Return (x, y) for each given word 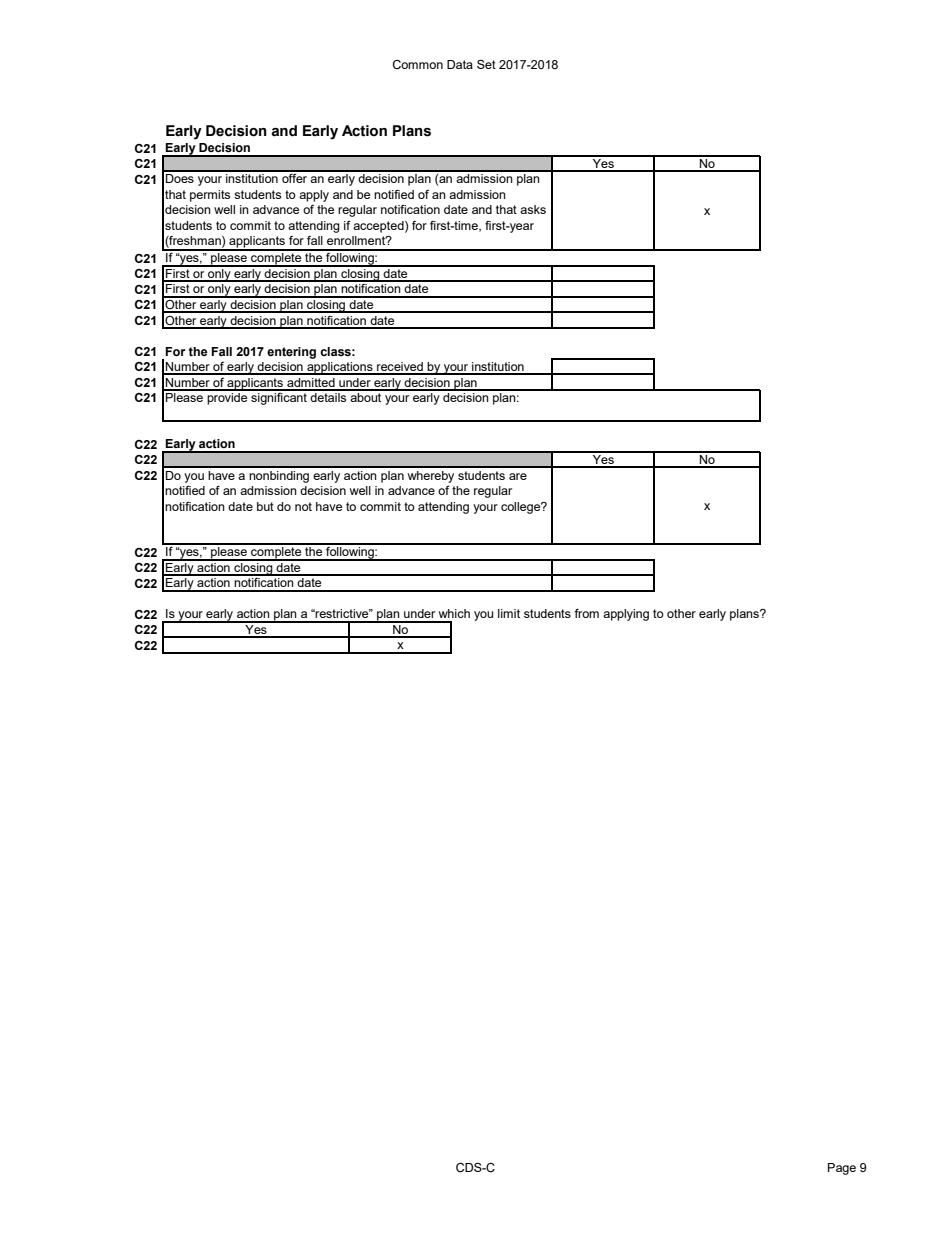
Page (842, 1169)
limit (509, 613)
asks (533, 209)
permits (210, 196)
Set (486, 64)
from (586, 613)
